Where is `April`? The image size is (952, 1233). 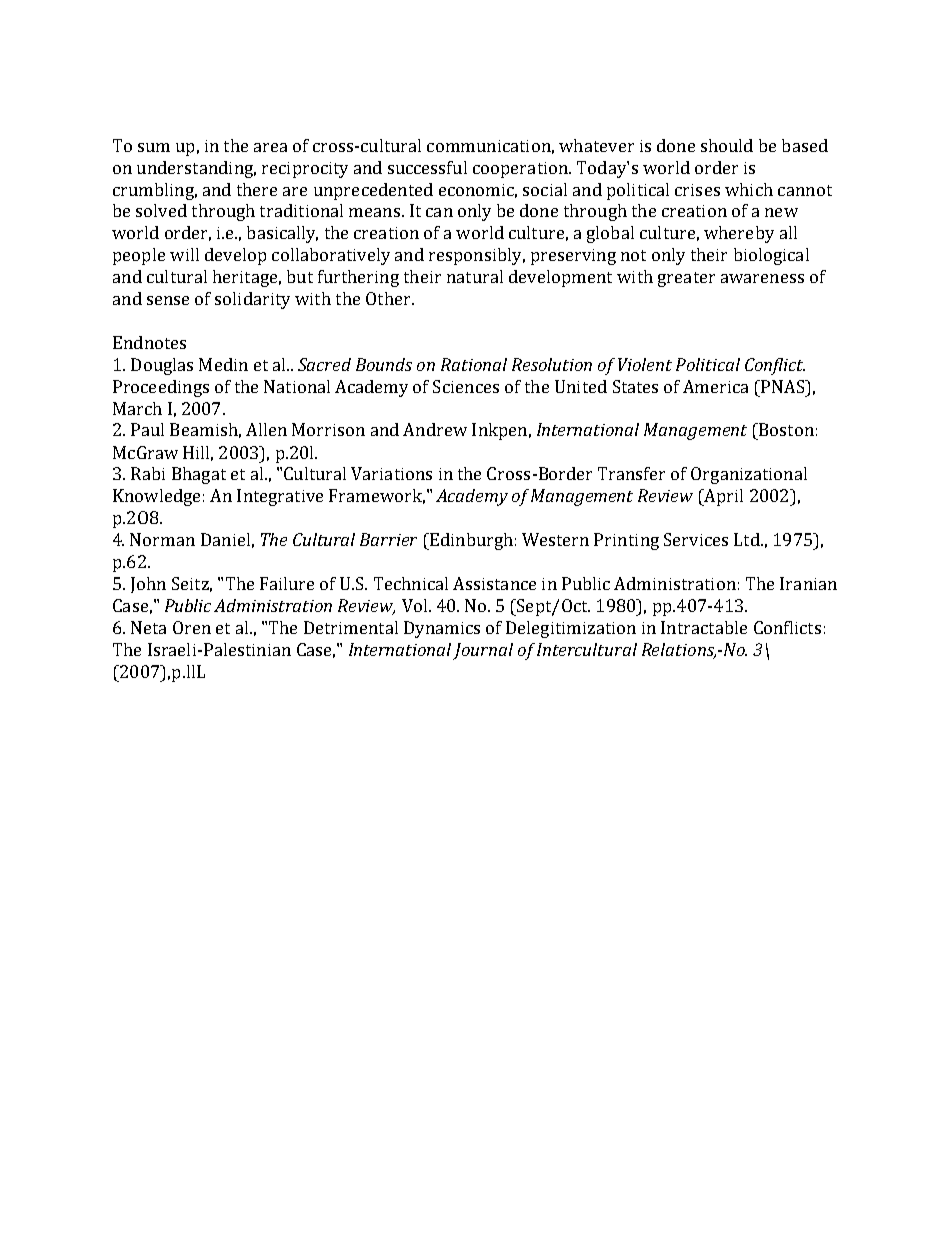
April is located at coordinates (722, 497).
